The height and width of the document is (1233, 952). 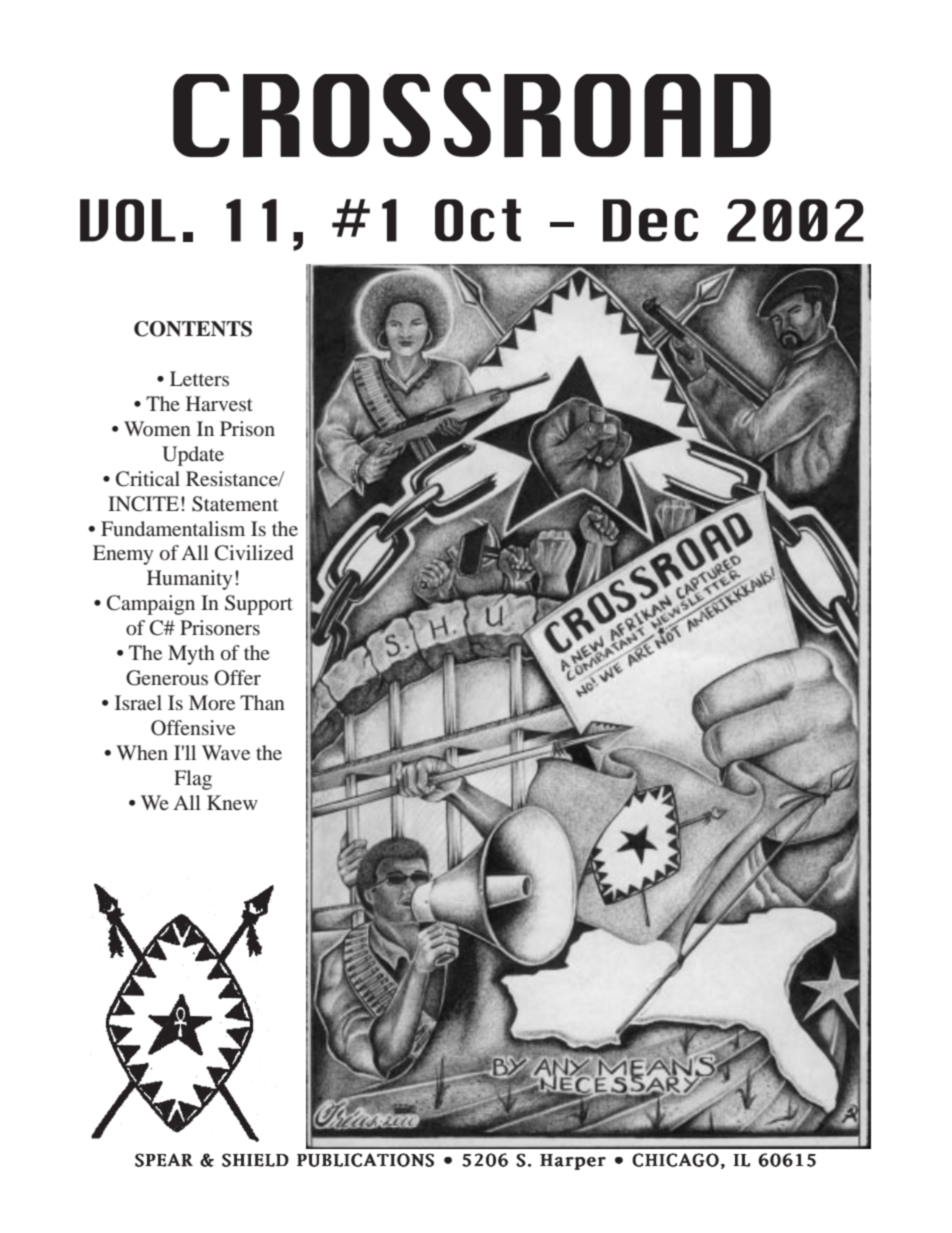 I want to click on Campaign, so click(x=151, y=605).
